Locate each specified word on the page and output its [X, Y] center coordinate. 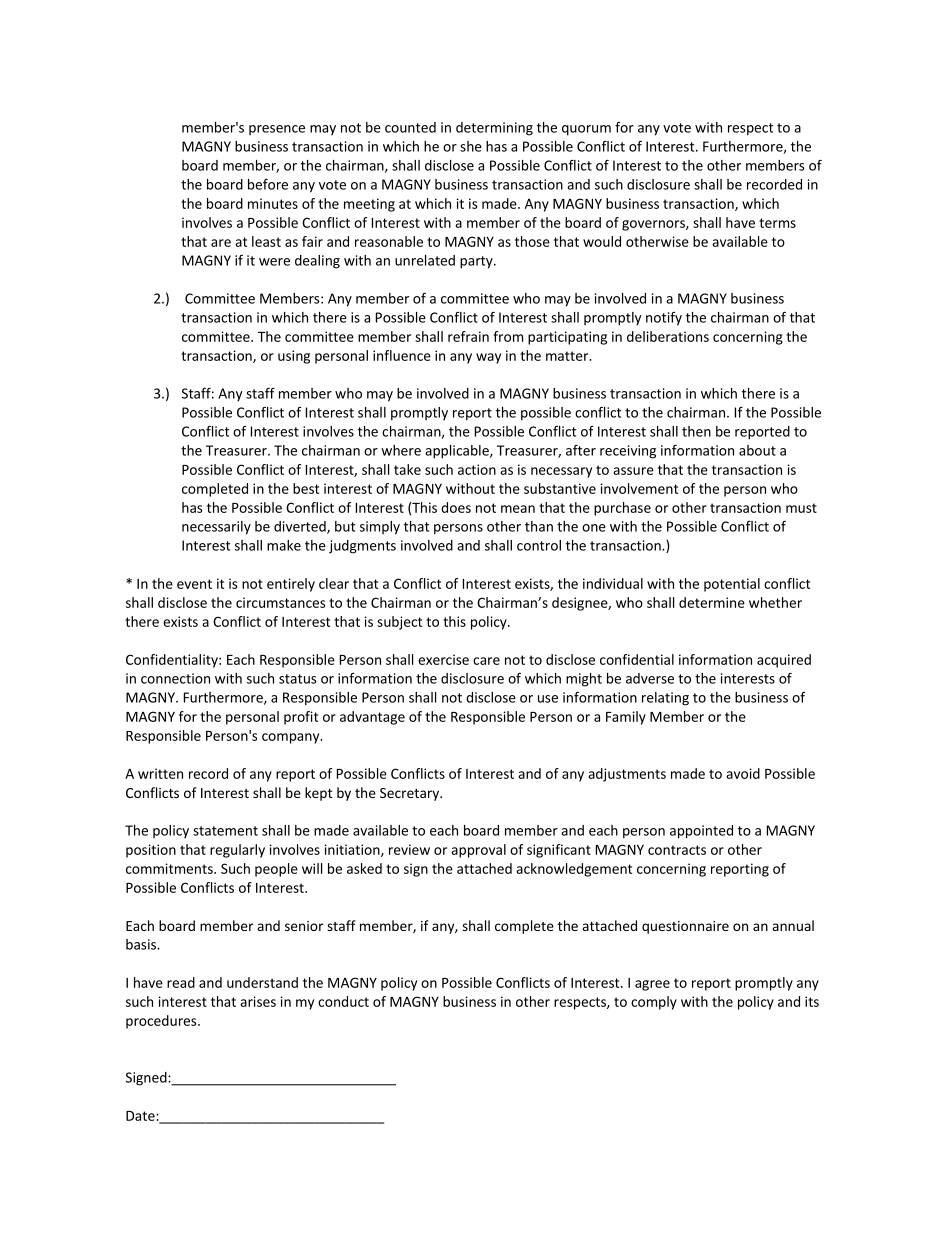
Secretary [411, 794]
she [471, 146]
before [268, 184]
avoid [743, 773]
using [294, 357]
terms [777, 223]
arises [258, 1001]
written [160, 773]
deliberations [668, 336]
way [488, 358]
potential [732, 585]
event [194, 584]
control [539, 545]
